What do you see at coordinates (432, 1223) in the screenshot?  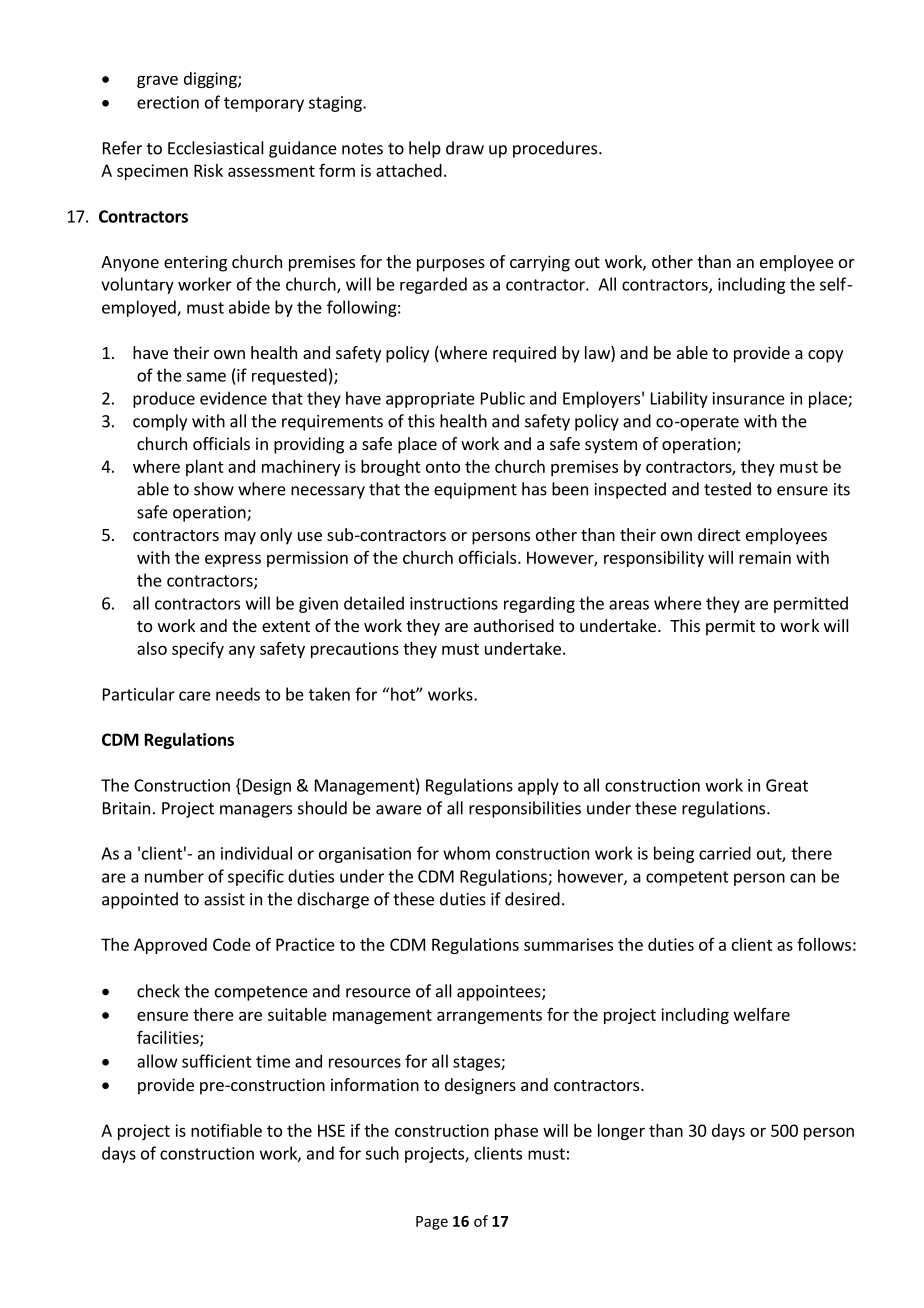 I see `Page` at bounding box center [432, 1223].
